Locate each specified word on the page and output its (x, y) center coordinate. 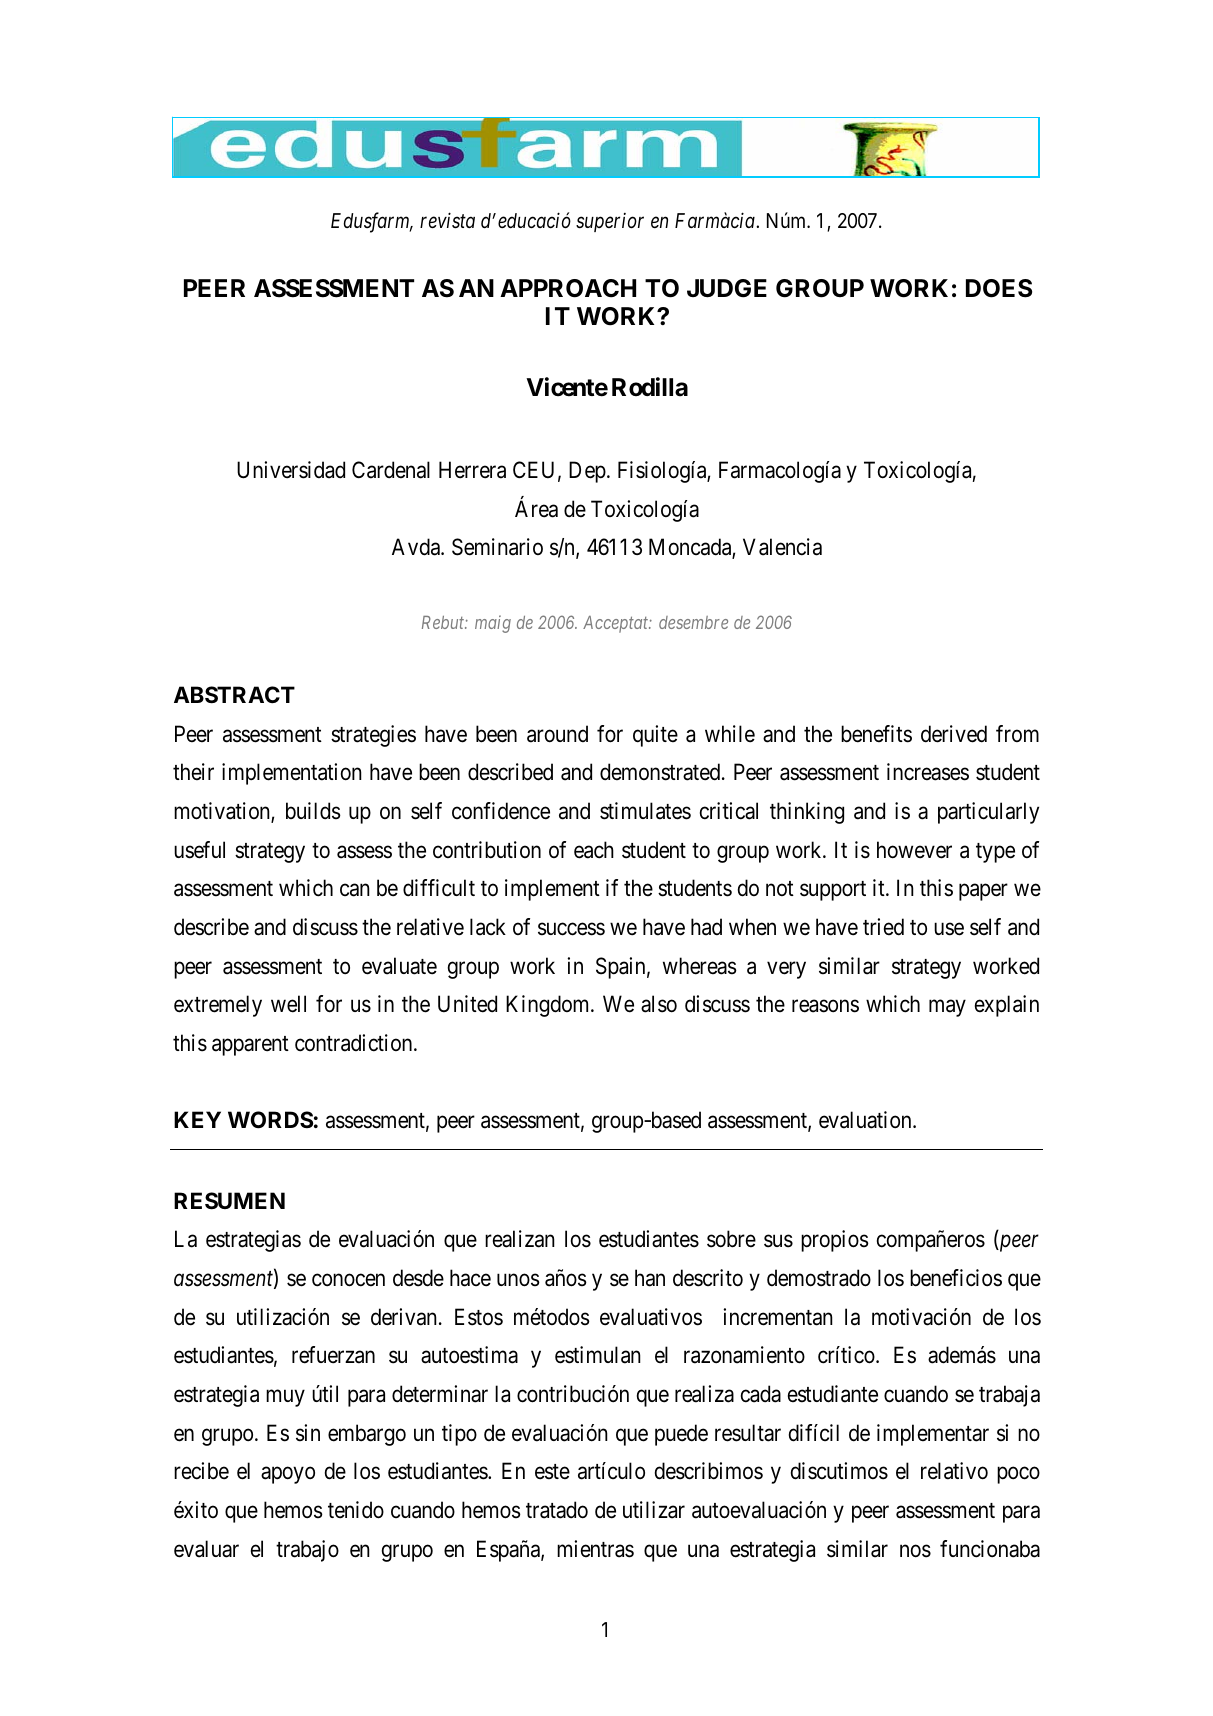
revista (447, 220)
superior (610, 222)
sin (308, 1433)
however (914, 850)
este (552, 1472)
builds (313, 811)
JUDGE (727, 288)
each (594, 850)
